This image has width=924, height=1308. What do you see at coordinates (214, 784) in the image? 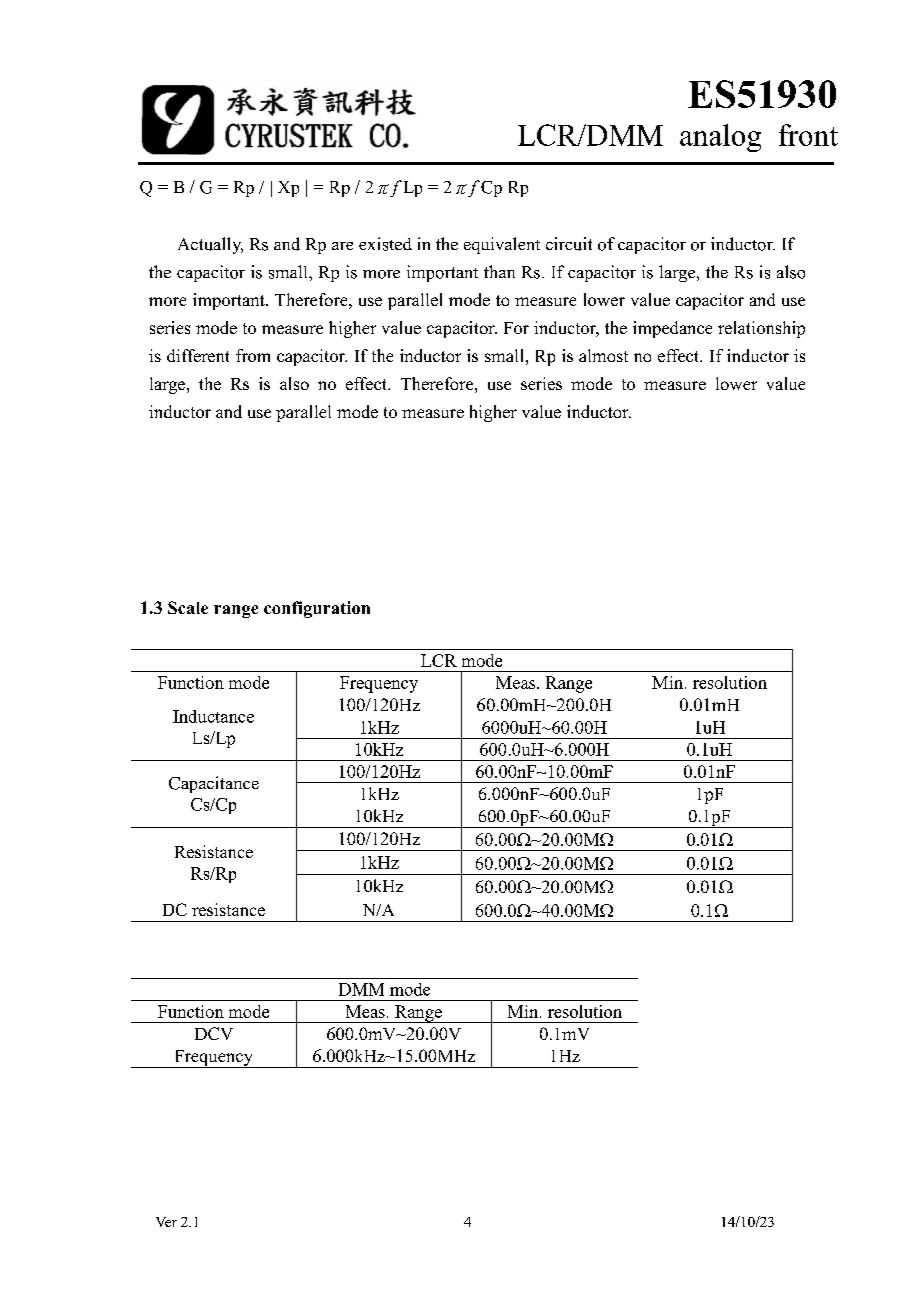
I see `Capacitance` at bounding box center [214, 784].
